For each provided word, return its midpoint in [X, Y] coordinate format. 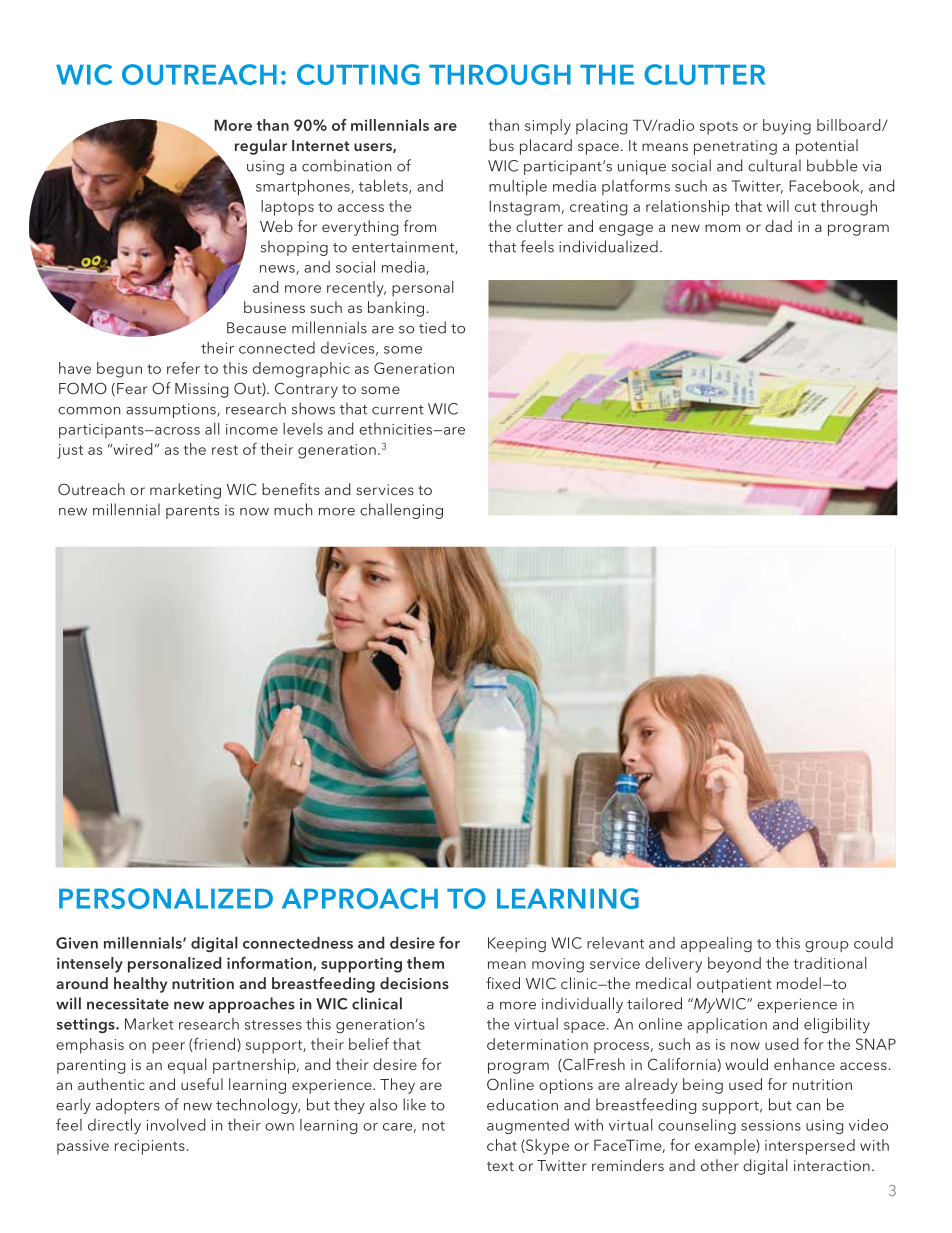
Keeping [517, 944]
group [826, 946]
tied [432, 327]
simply [548, 127]
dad [778, 226]
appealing [716, 944]
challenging [401, 511]
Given [77, 943]
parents [192, 512]
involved [176, 1125]
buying [787, 127]
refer [183, 368]
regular [261, 147]
